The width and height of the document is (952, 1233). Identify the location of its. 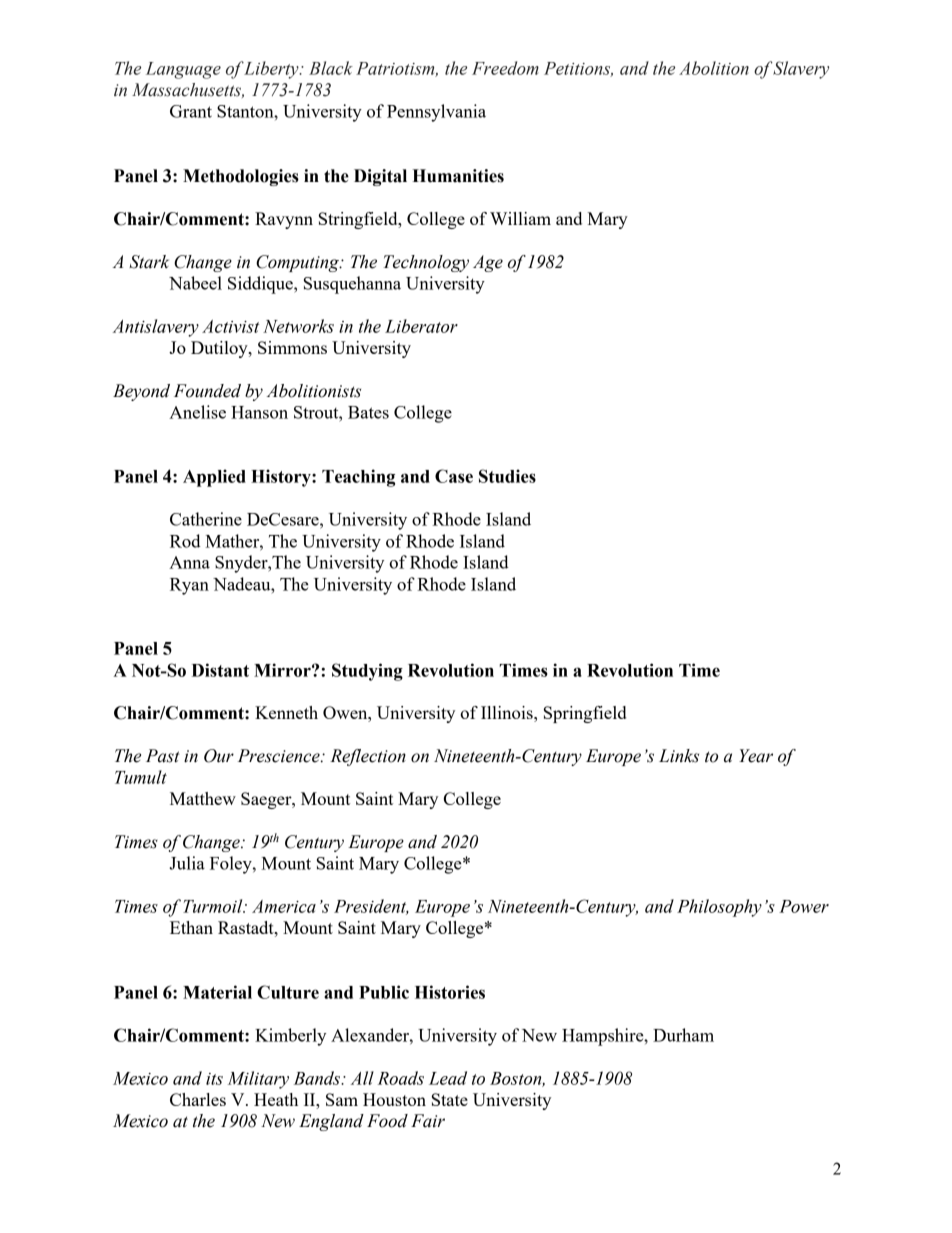
(214, 1079).
